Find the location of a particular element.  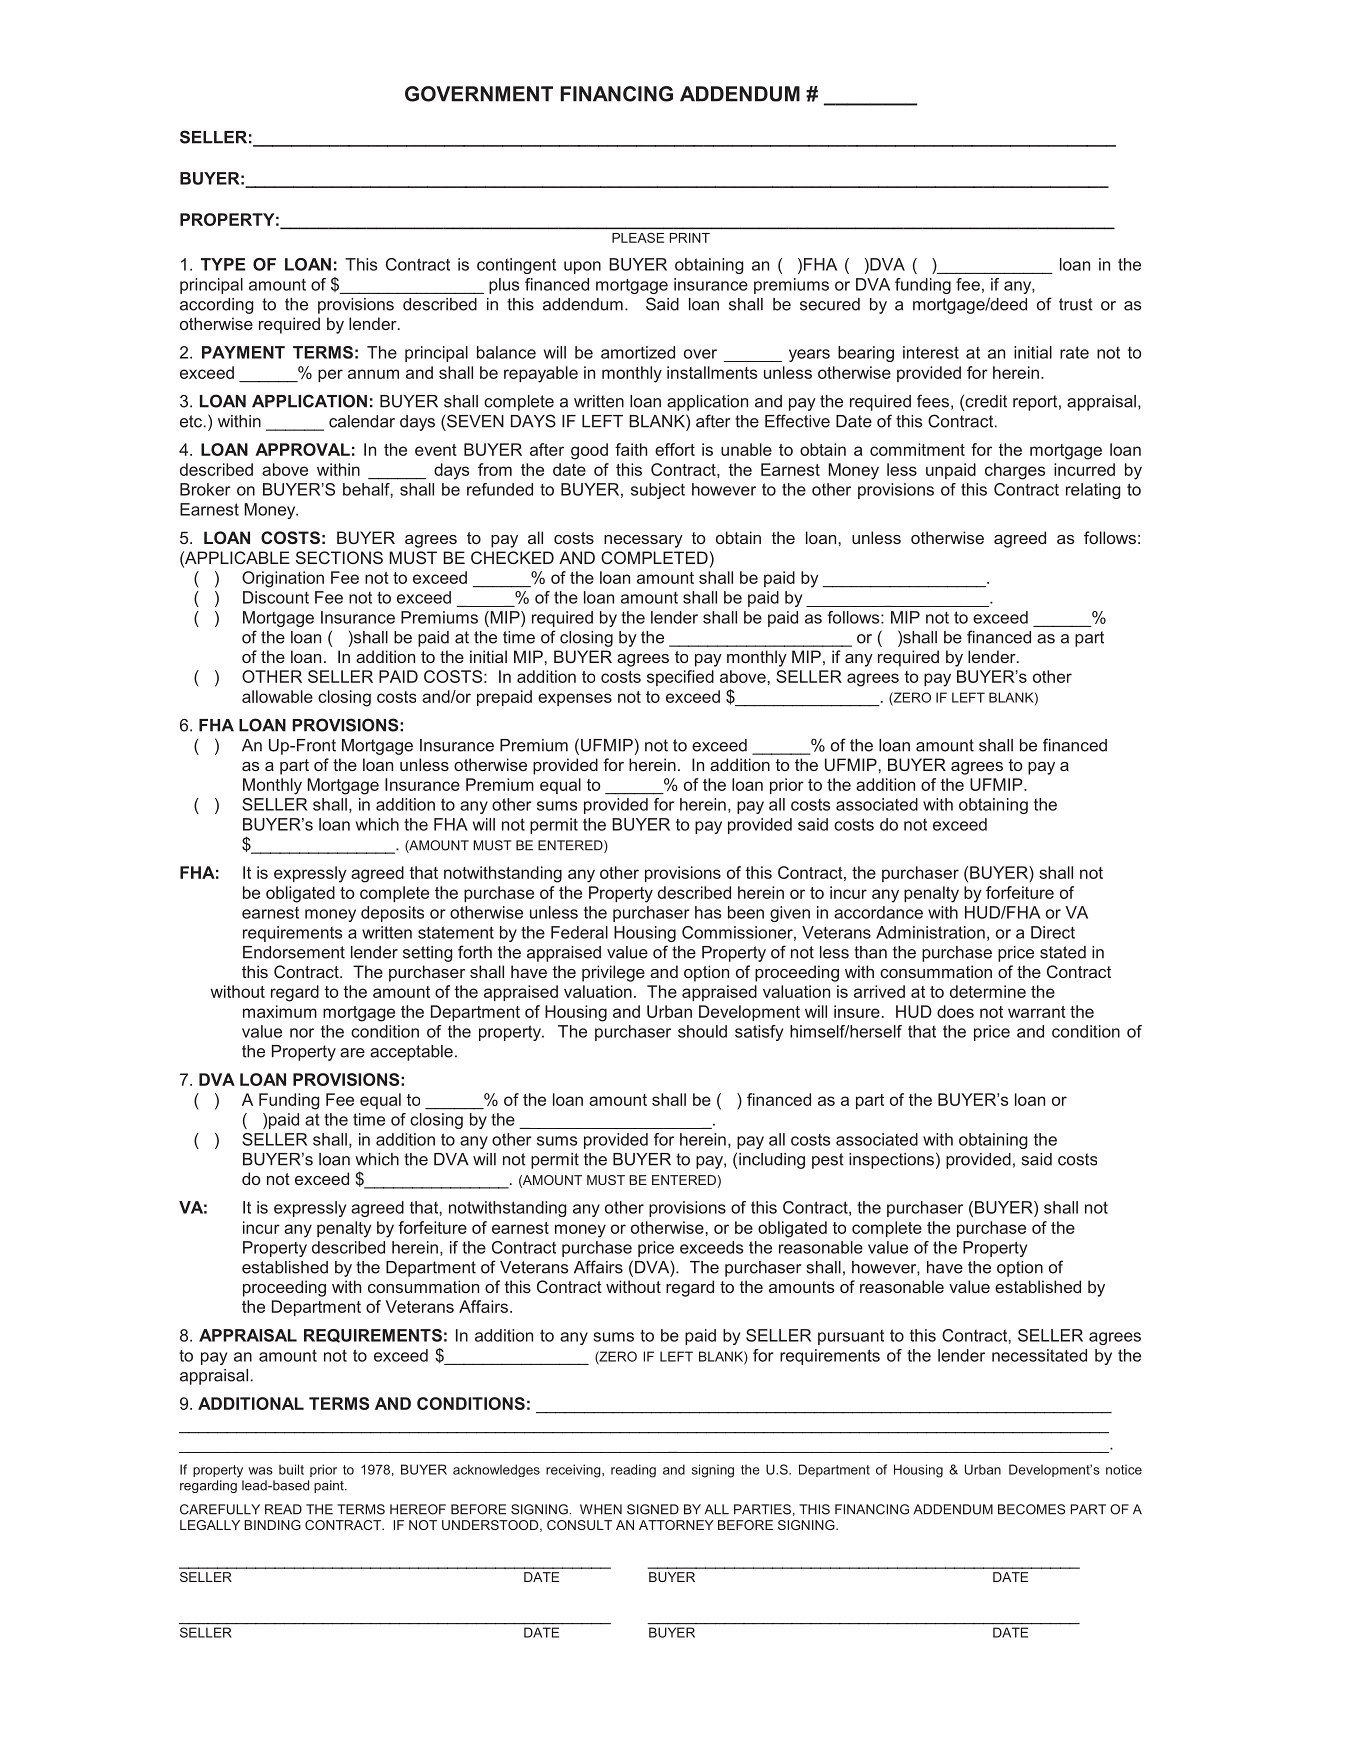

PRINT is located at coordinates (690, 238).
